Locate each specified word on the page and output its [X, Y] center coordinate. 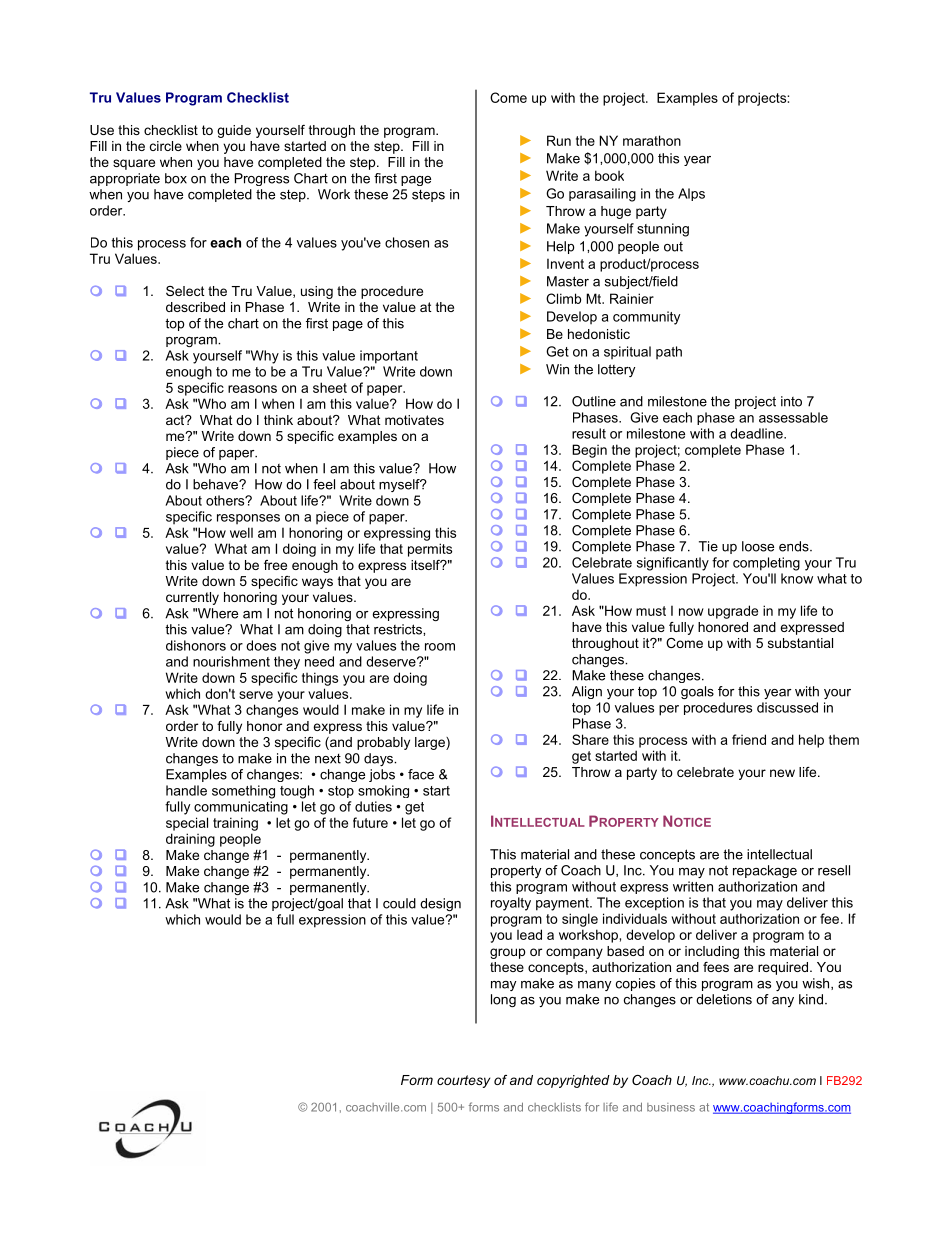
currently [192, 598]
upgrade [733, 612]
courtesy [463, 1081]
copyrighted [573, 1081]
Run [559, 140]
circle [166, 146]
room [440, 647]
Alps [691, 194]
